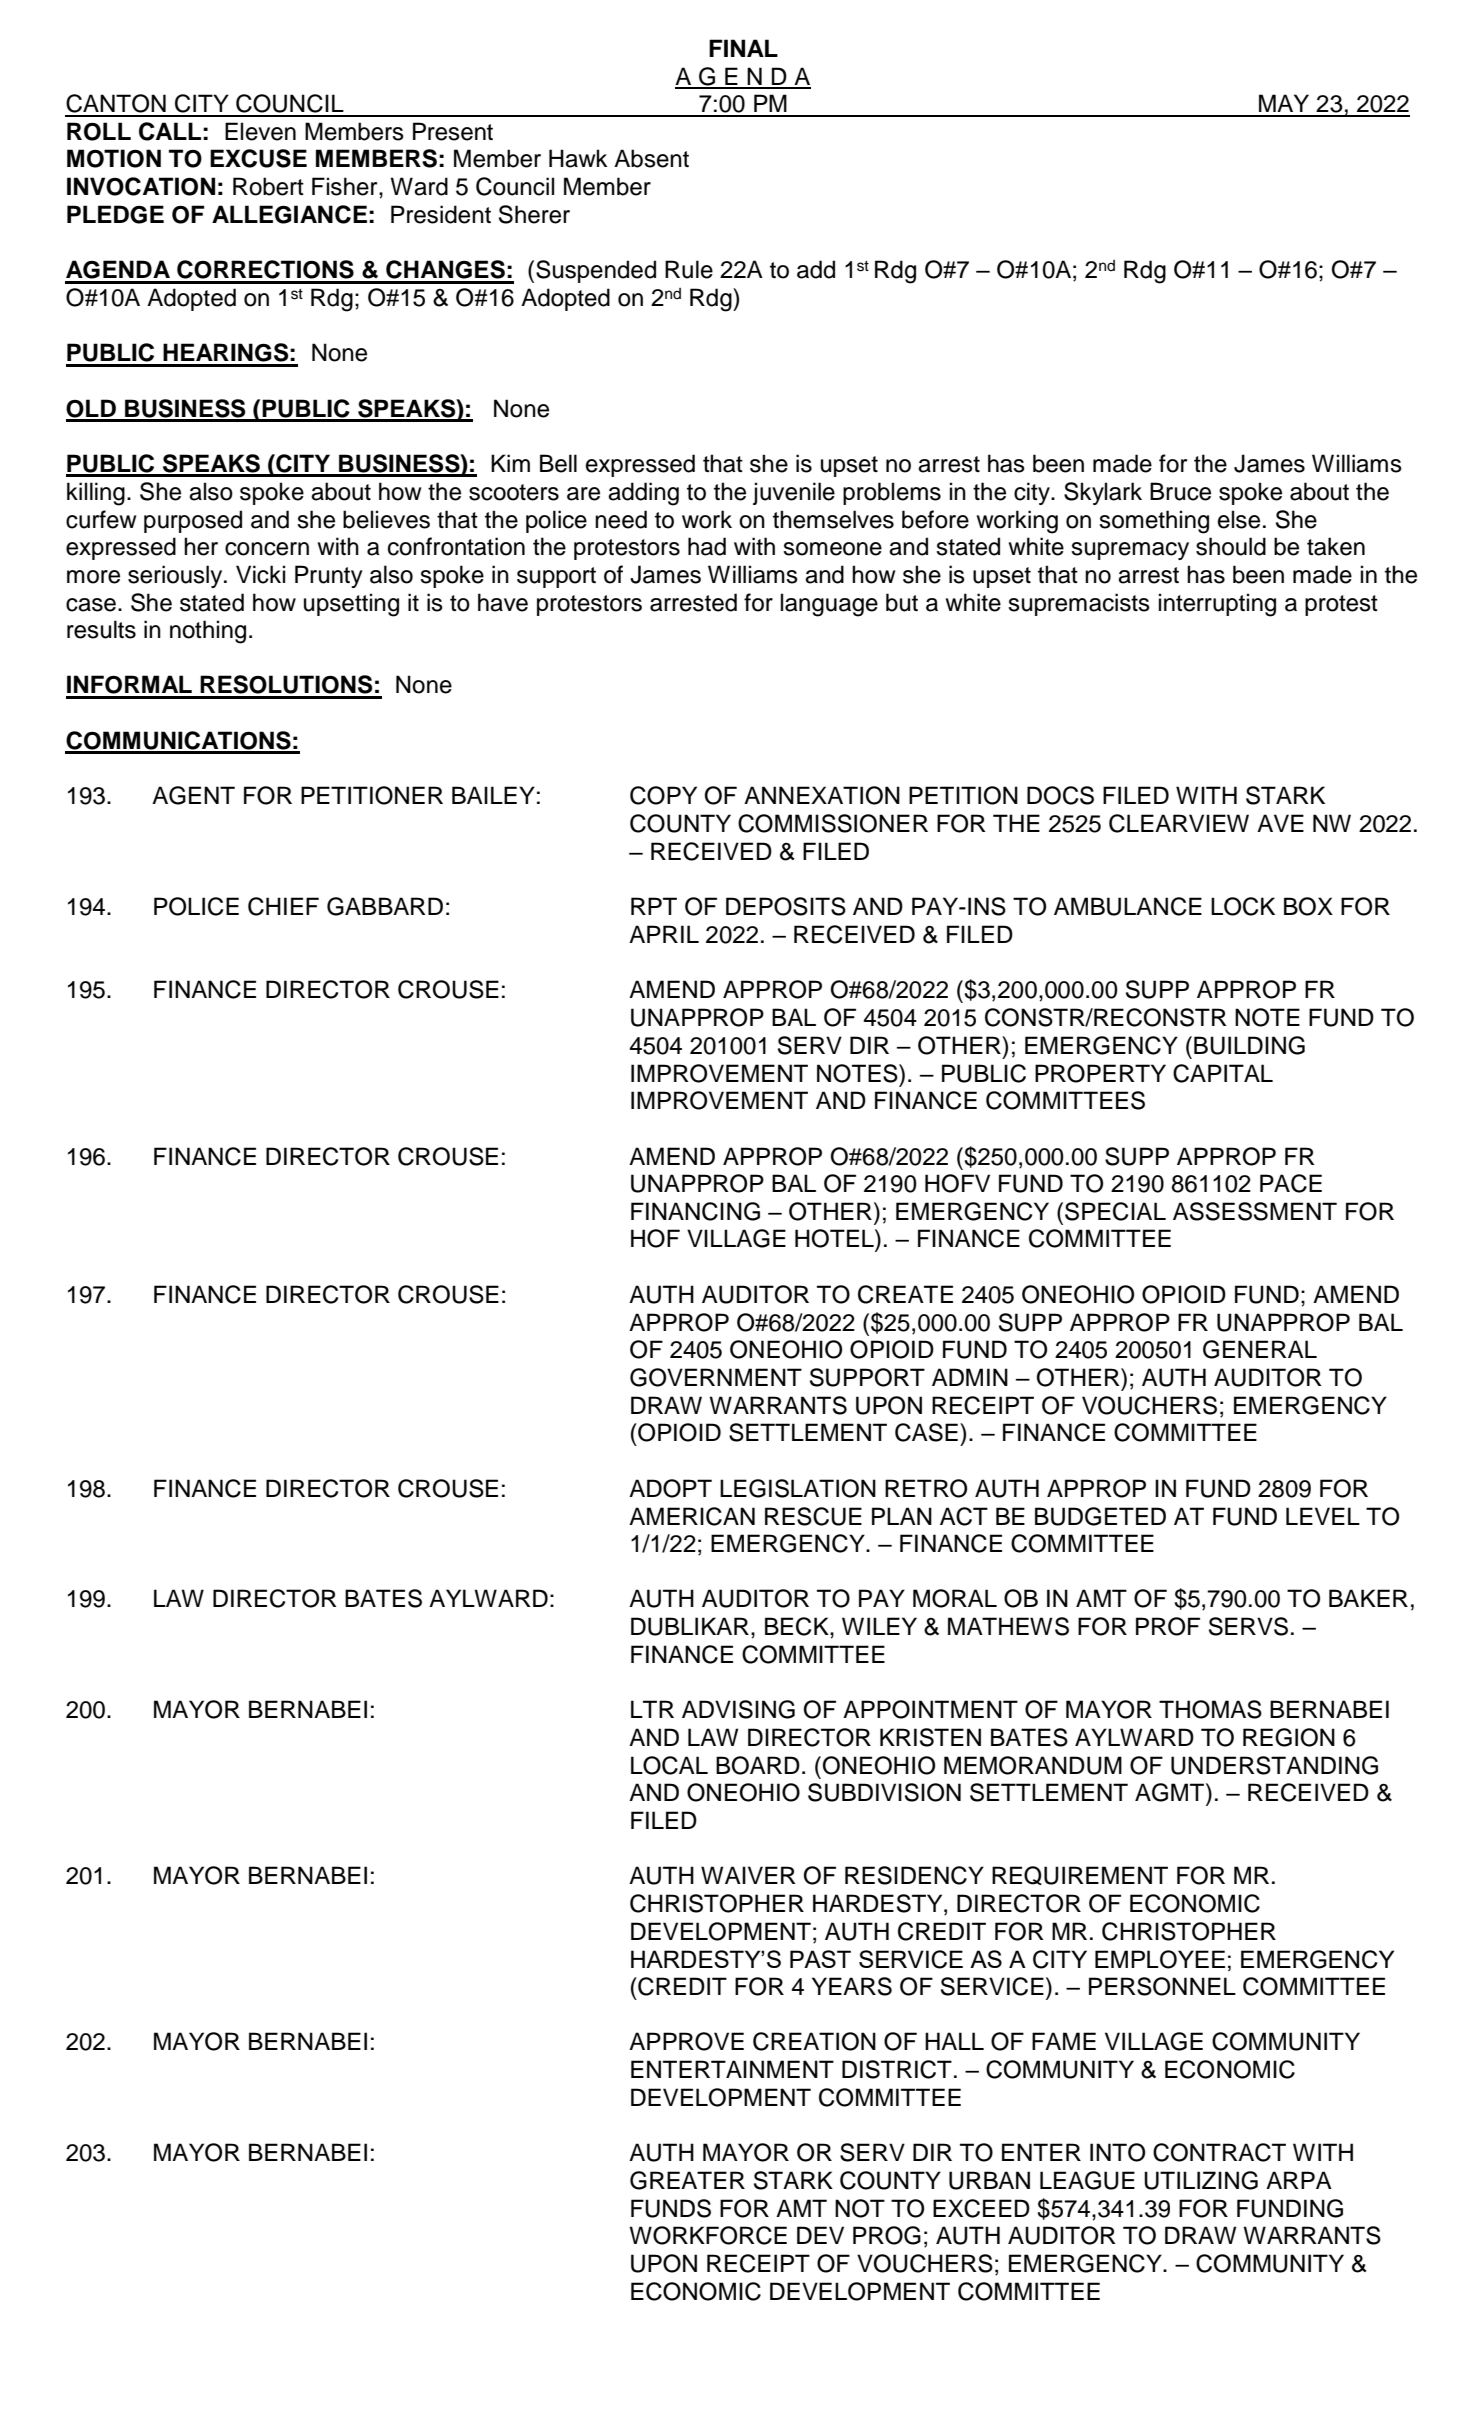  Describe the element at coordinates (663, 795) in the document. I see `COPY` at that location.
